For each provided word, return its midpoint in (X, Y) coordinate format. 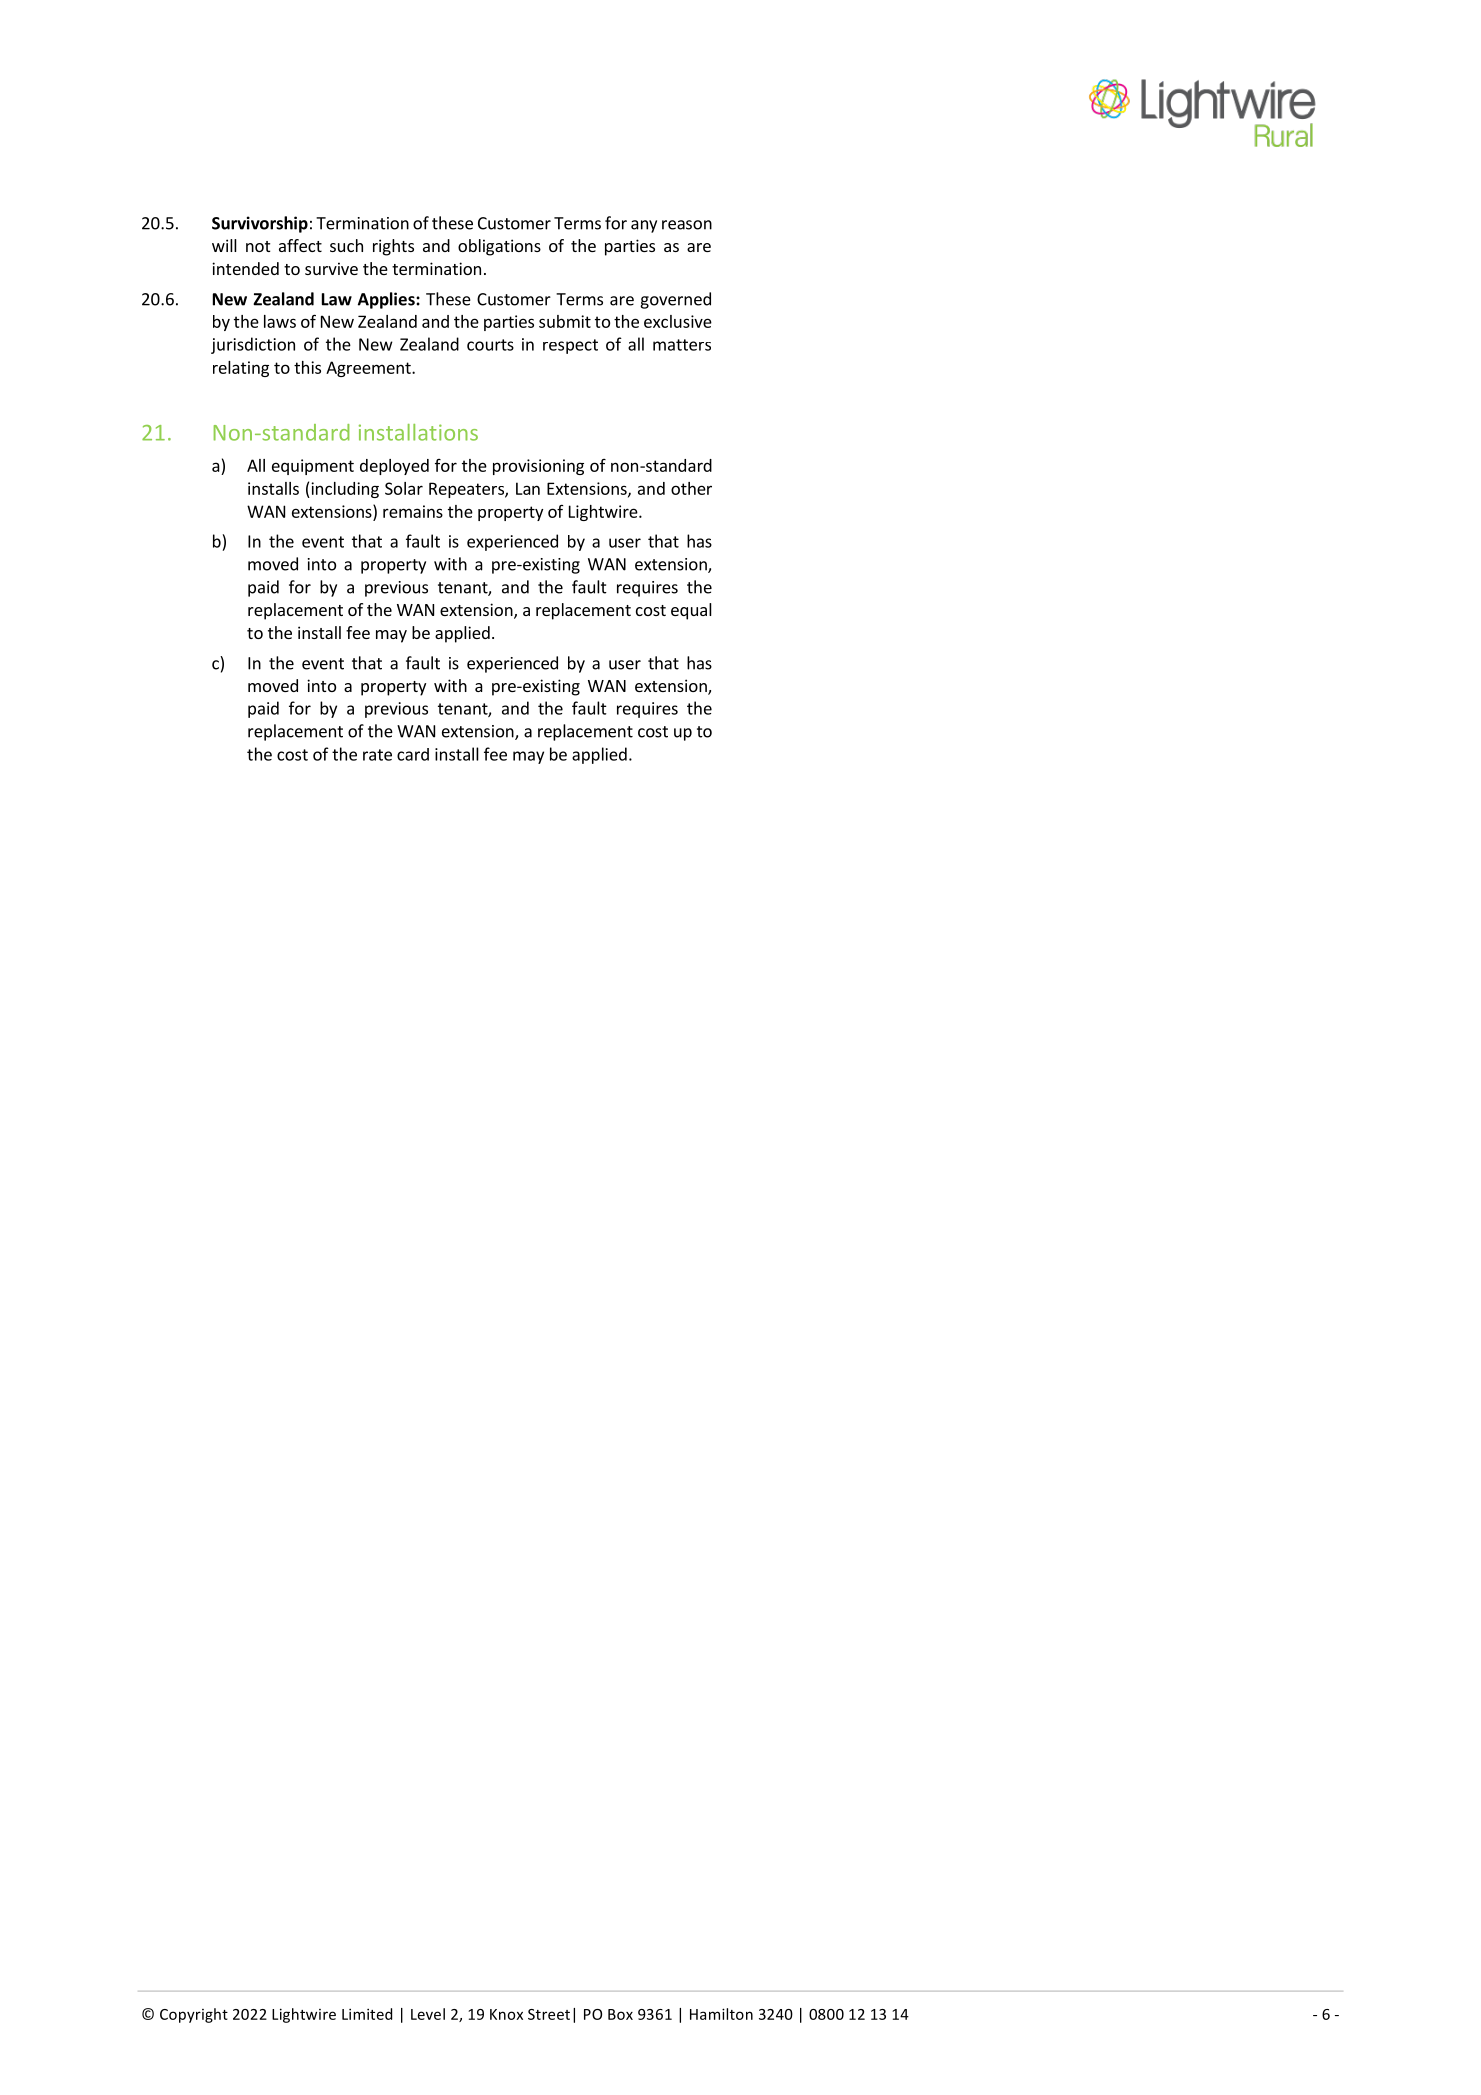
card (413, 754)
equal (691, 611)
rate (377, 755)
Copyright (194, 2015)
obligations (499, 247)
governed (675, 300)
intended (245, 268)
